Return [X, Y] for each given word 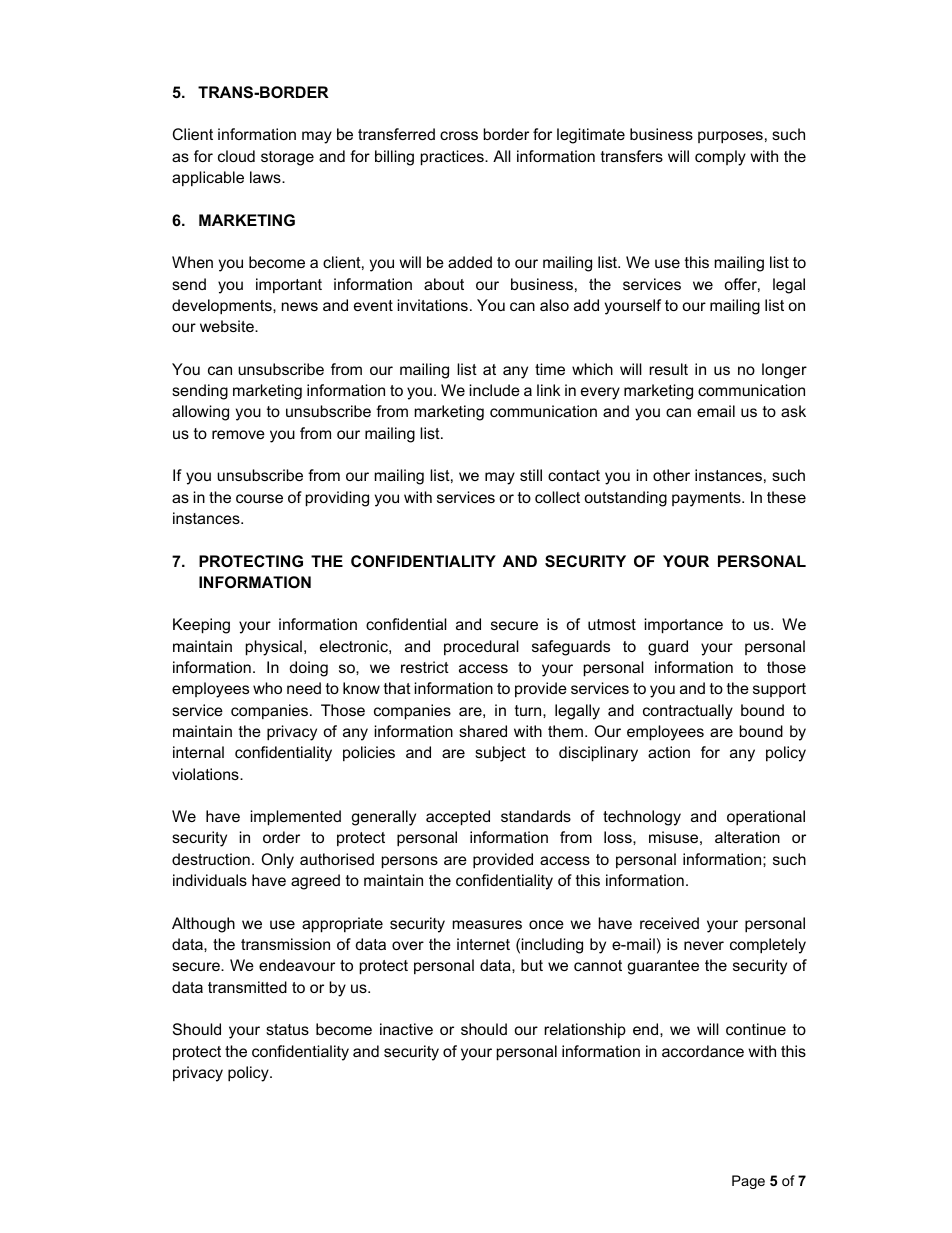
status [287, 1029]
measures [487, 924]
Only [277, 861]
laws [266, 177]
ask [793, 411]
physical [274, 648]
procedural [481, 647]
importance [684, 626]
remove [238, 434]
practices [453, 158]
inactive [406, 1029]
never [704, 945]
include [495, 390]
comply [720, 158]
